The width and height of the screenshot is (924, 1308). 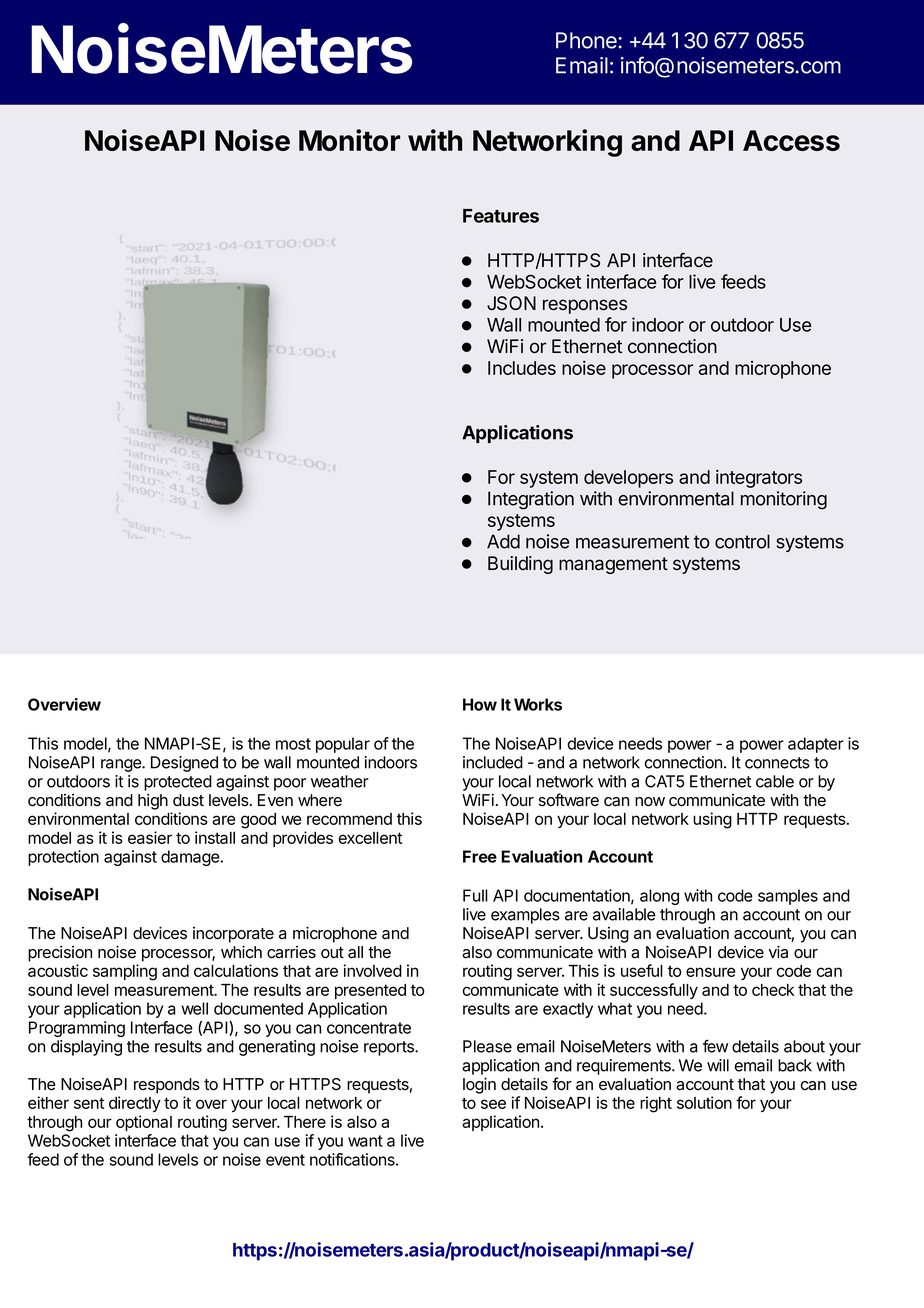 What do you see at coordinates (501, 216) in the screenshot?
I see `Features` at bounding box center [501, 216].
